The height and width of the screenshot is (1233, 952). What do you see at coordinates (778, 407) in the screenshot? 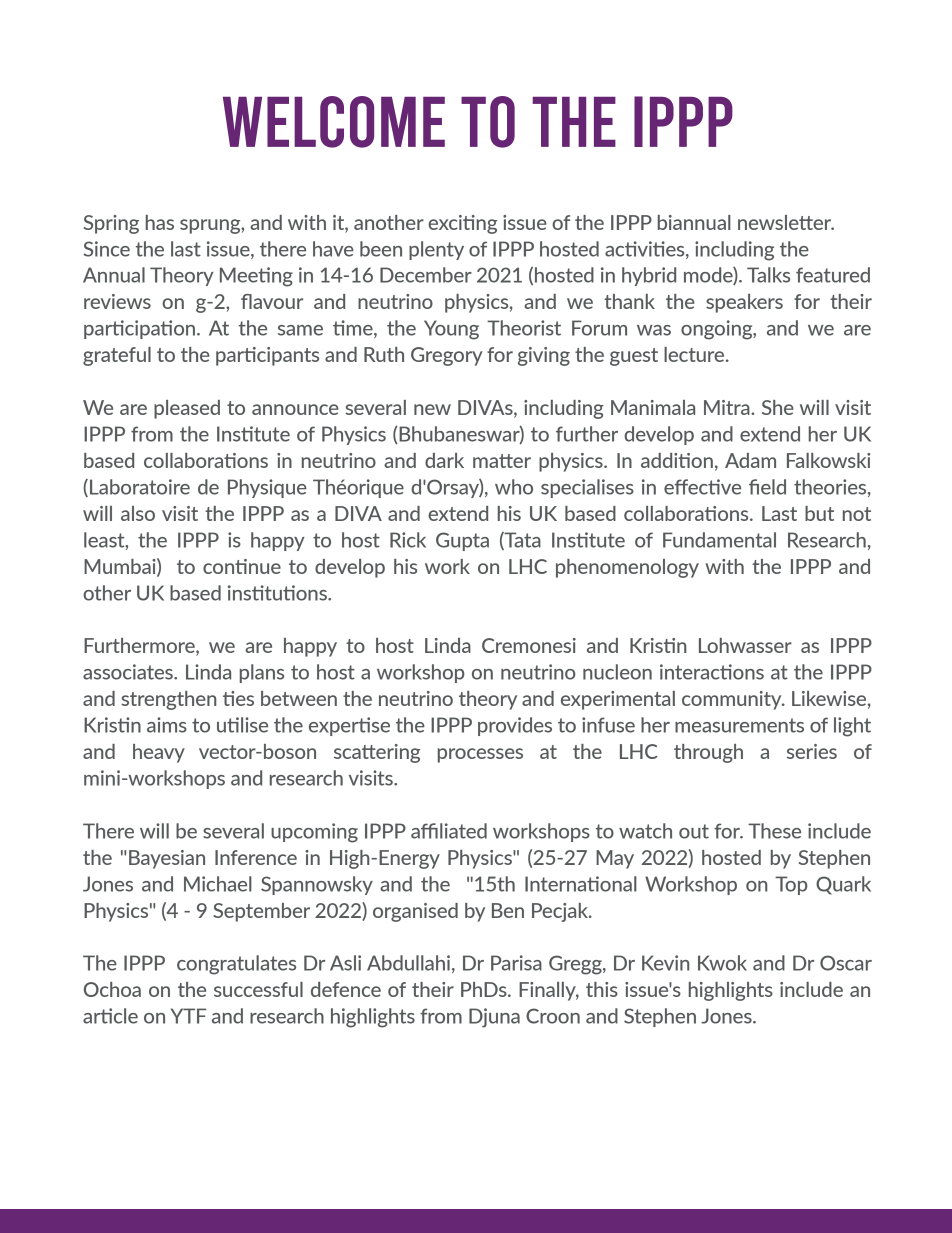
I see `She` at bounding box center [778, 407].
